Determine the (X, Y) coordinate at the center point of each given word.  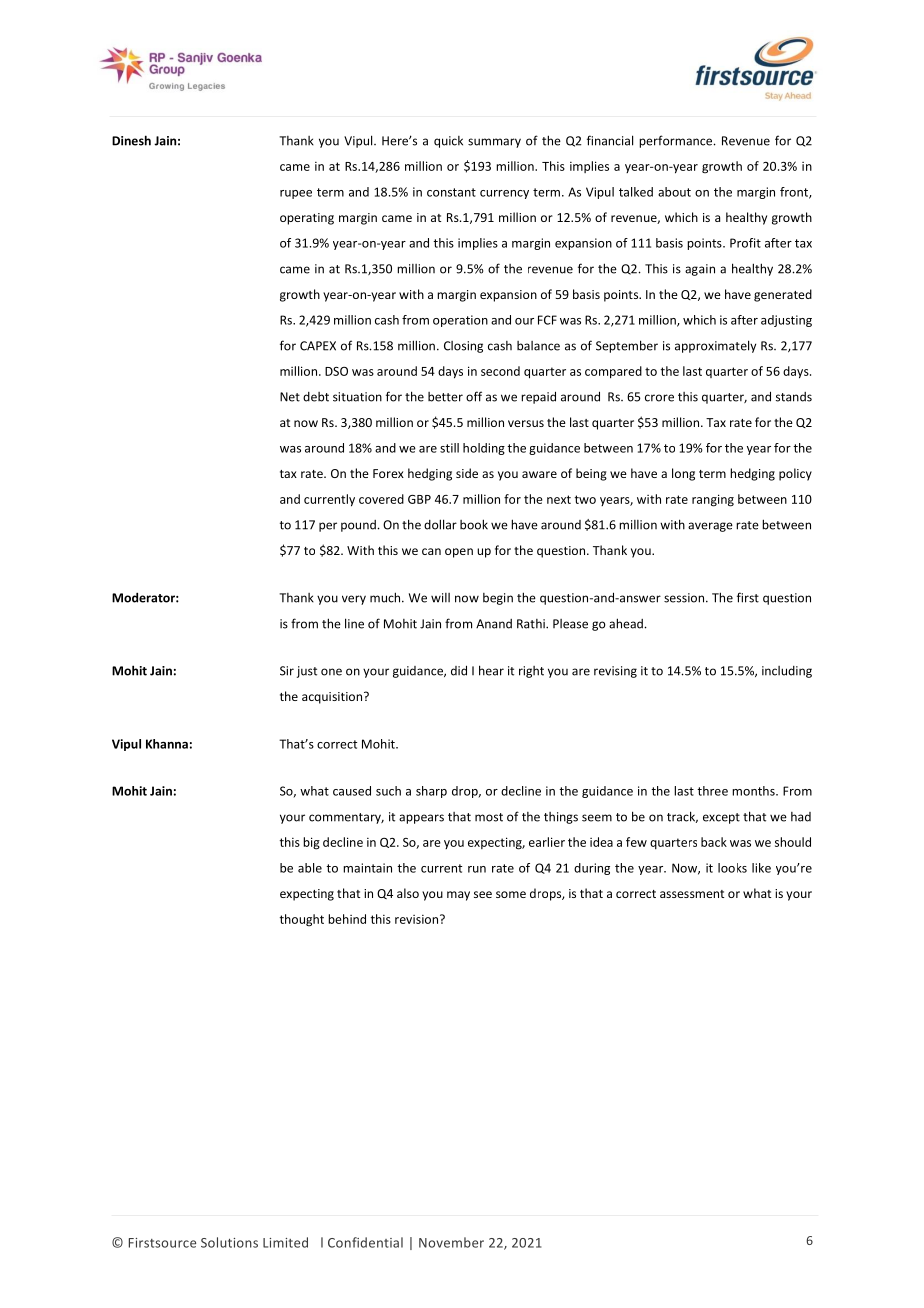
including (787, 672)
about (674, 192)
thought (302, 920)
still (449, 448)
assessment (692, 894)
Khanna (167, 744)
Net (290, 397)
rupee (296, 194)
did (459, 670)
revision (418, 919)
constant (451, 192)
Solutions (229, 1242)
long (683, 474)
